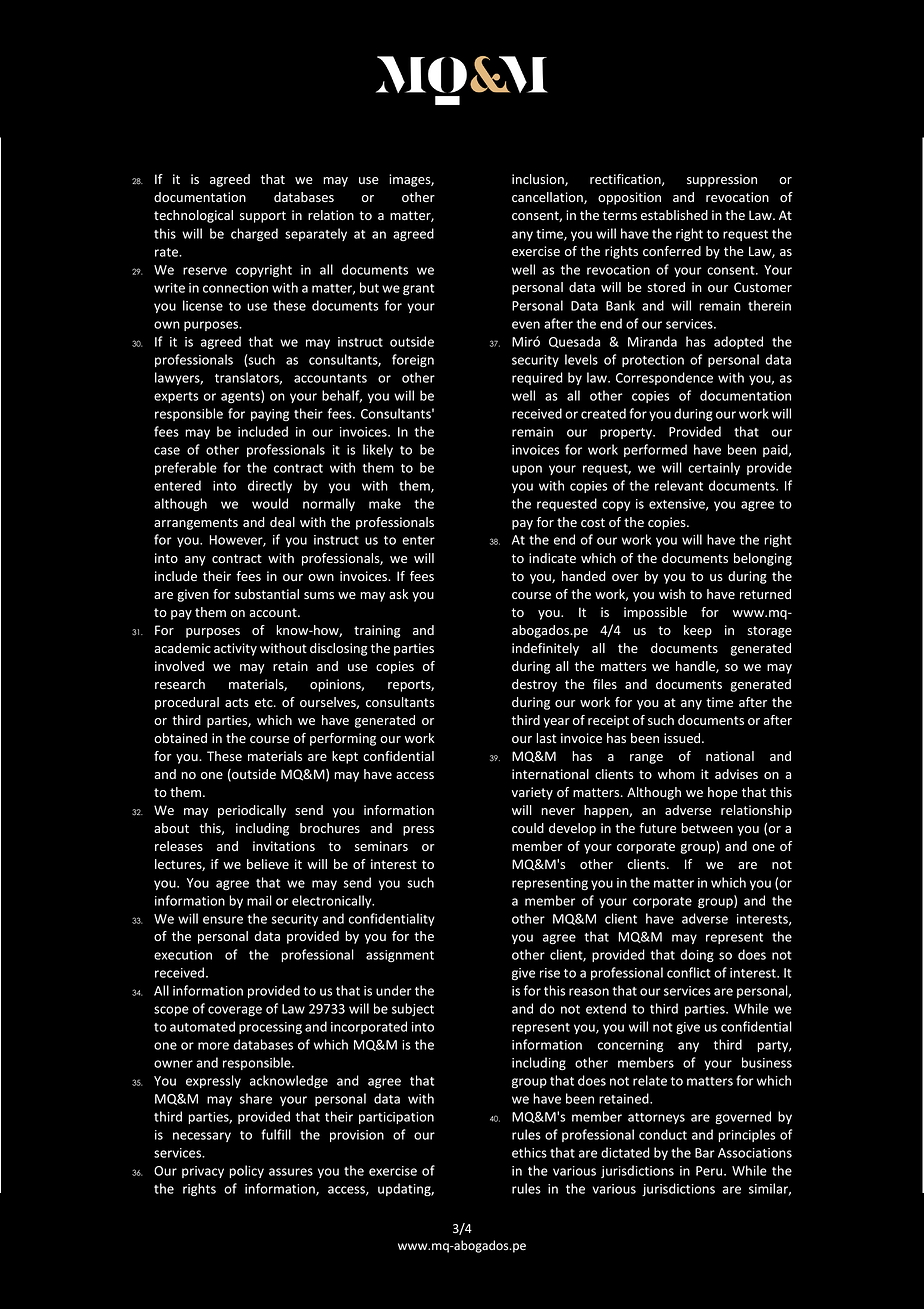 The height and width of the document is (1309, 924). I want to click on upon, so click(527, 470).
